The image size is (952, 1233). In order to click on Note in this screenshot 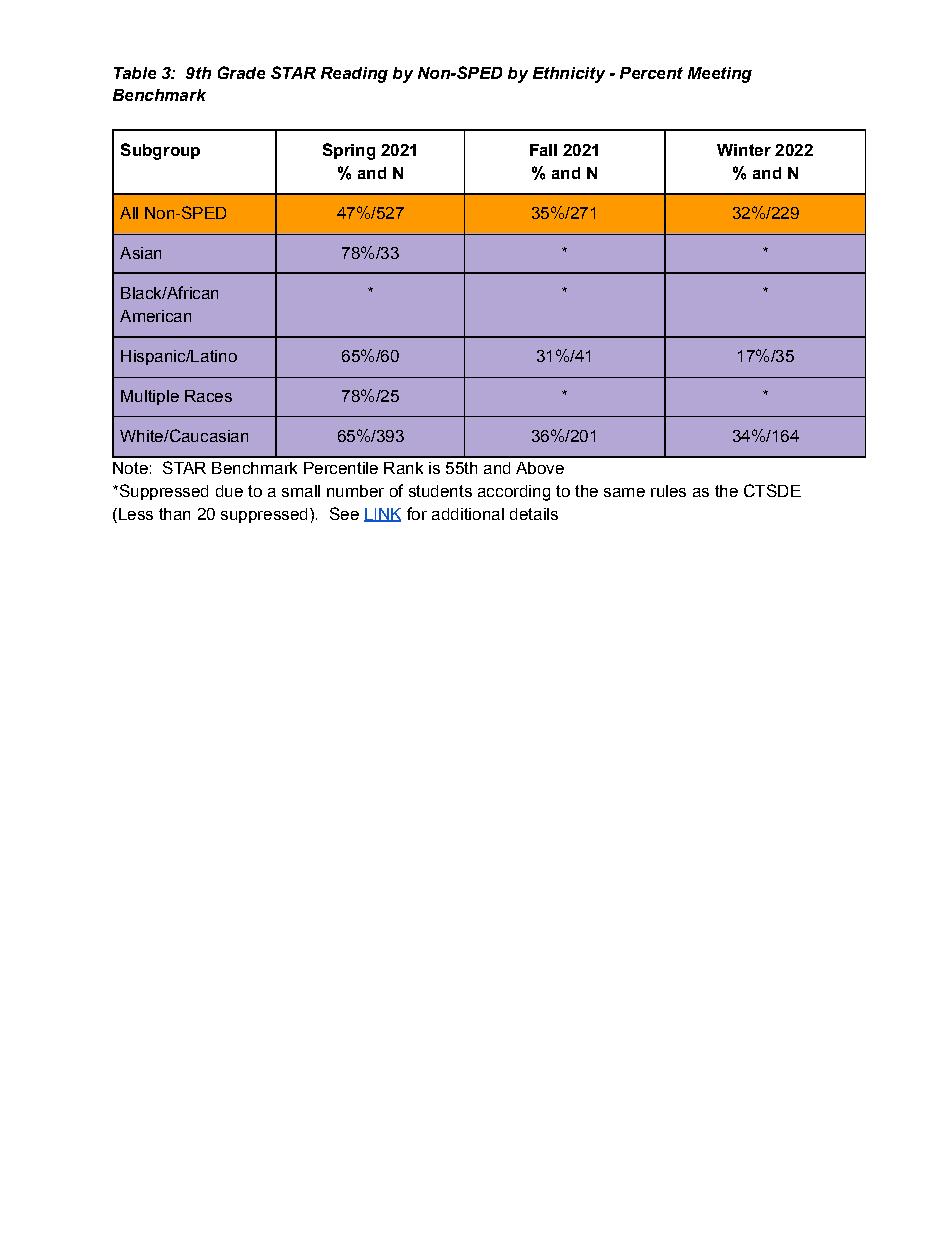, I will do `click(130, 468)`.
